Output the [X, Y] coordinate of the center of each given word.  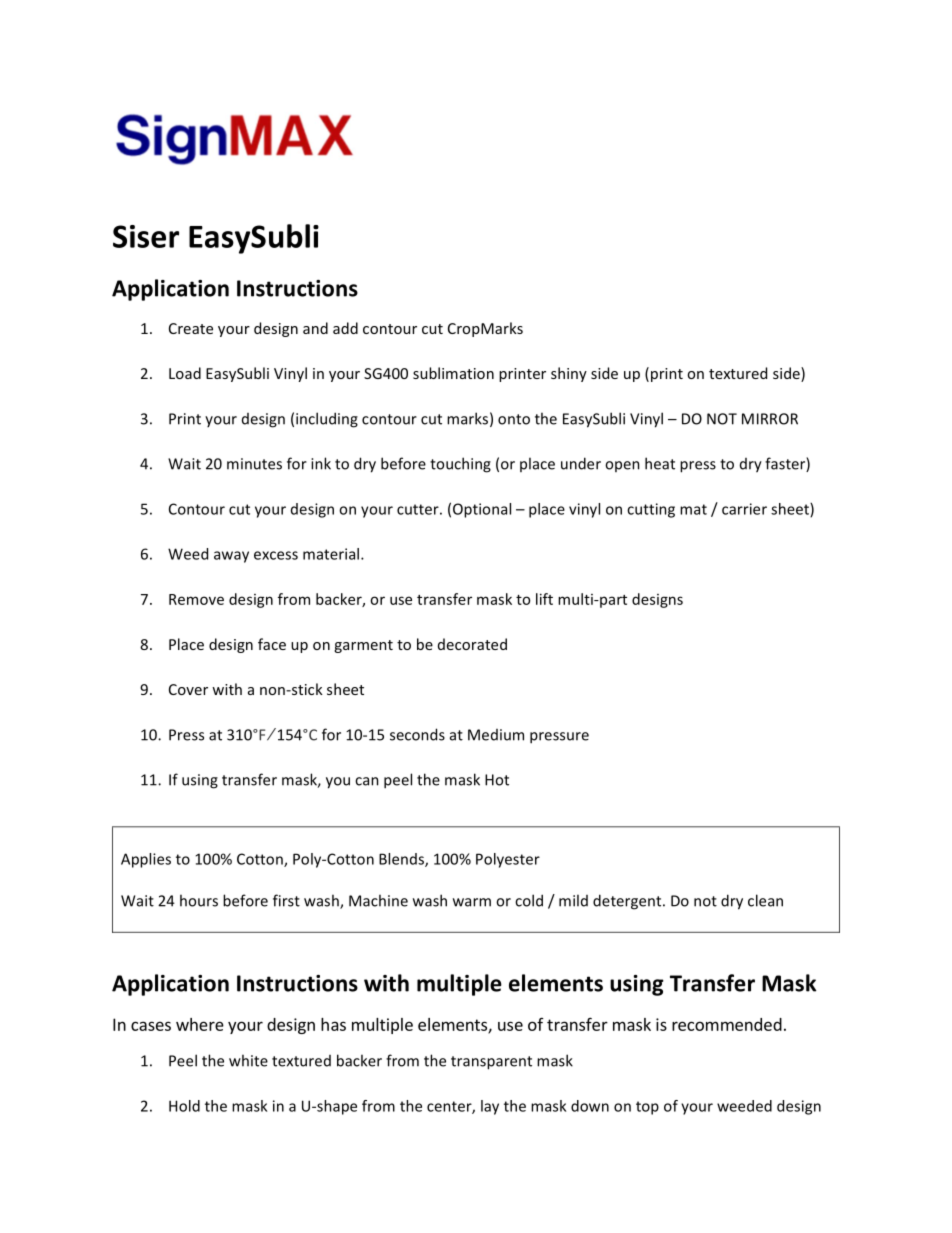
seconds [417, 734]
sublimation [453, 373]
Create [191, 328]
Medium [496, 735]
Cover [188, 689]
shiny [569, 374]
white [248, 1060]
